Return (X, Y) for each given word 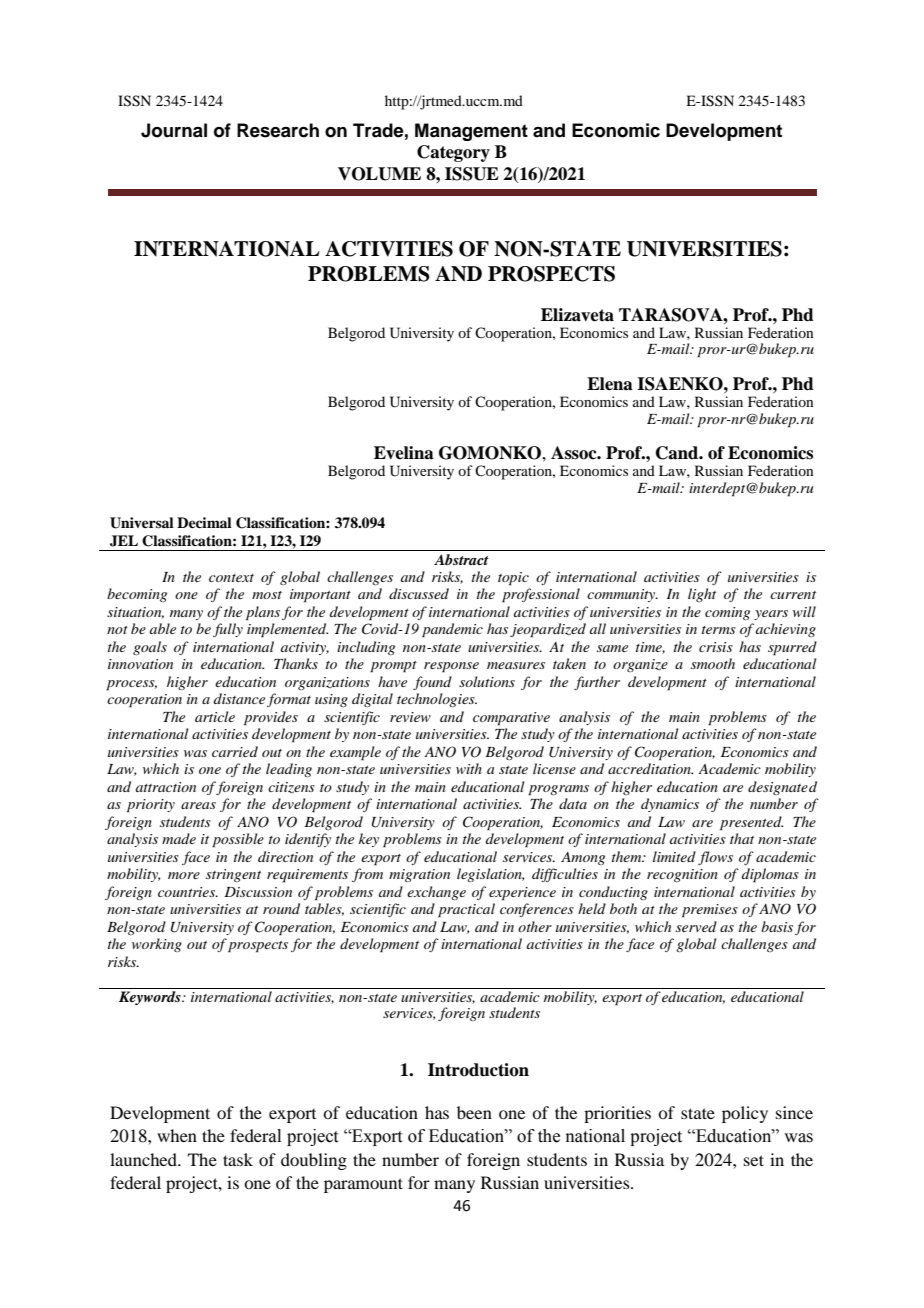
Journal (174, 130)
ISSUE (472, 174)
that (742, 838)
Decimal (204, 522)
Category (453, 153)
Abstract (461, 559)
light (702, 595)
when (177, 1135)
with (469, 768)
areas (198, 805)
